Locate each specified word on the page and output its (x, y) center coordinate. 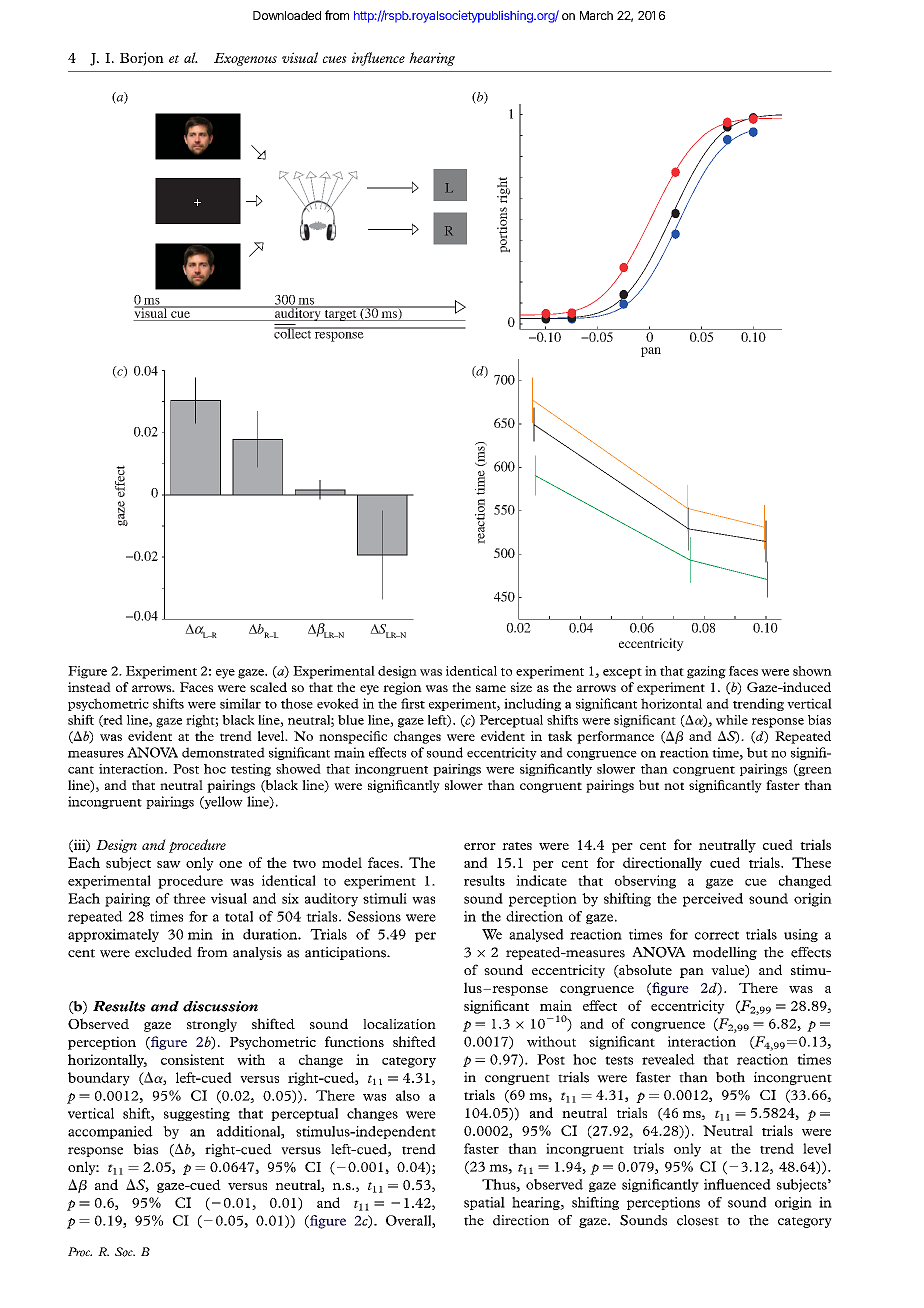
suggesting (197, 1114)
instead (89, 687)
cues (335, 59)
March (596, 15)
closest (698, 1220)
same (491, 688)
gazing (706, 672)
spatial (484, 1203)
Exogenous (245, 59)
